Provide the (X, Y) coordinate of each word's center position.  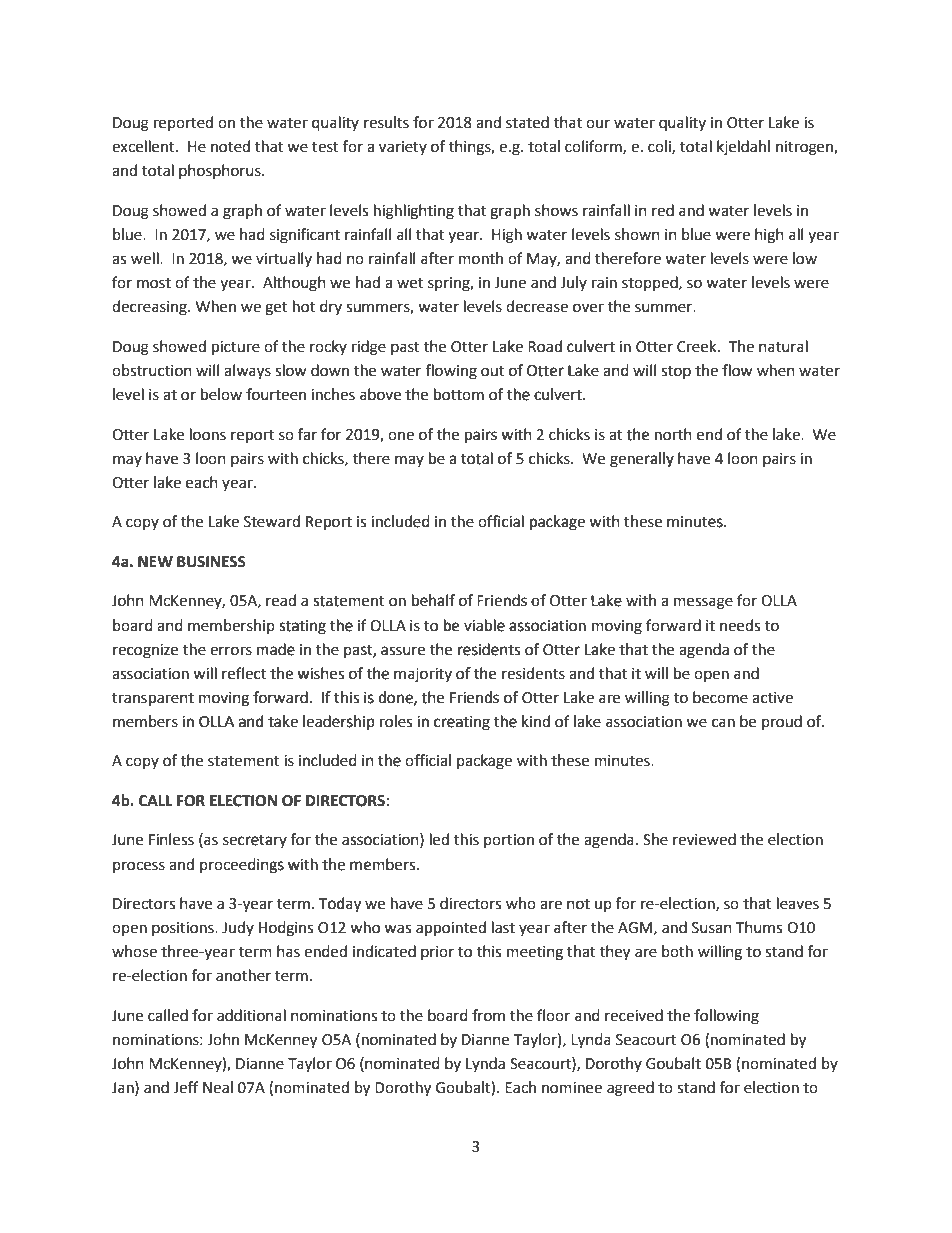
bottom (459, 394)
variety (403, 148)
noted (230, 146)
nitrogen (805, 148)
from (488, 1015)
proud (782, 722)
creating (461, 723)
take (283, 721)
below (221, 394)
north (673, 434)
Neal (218, 1087)
